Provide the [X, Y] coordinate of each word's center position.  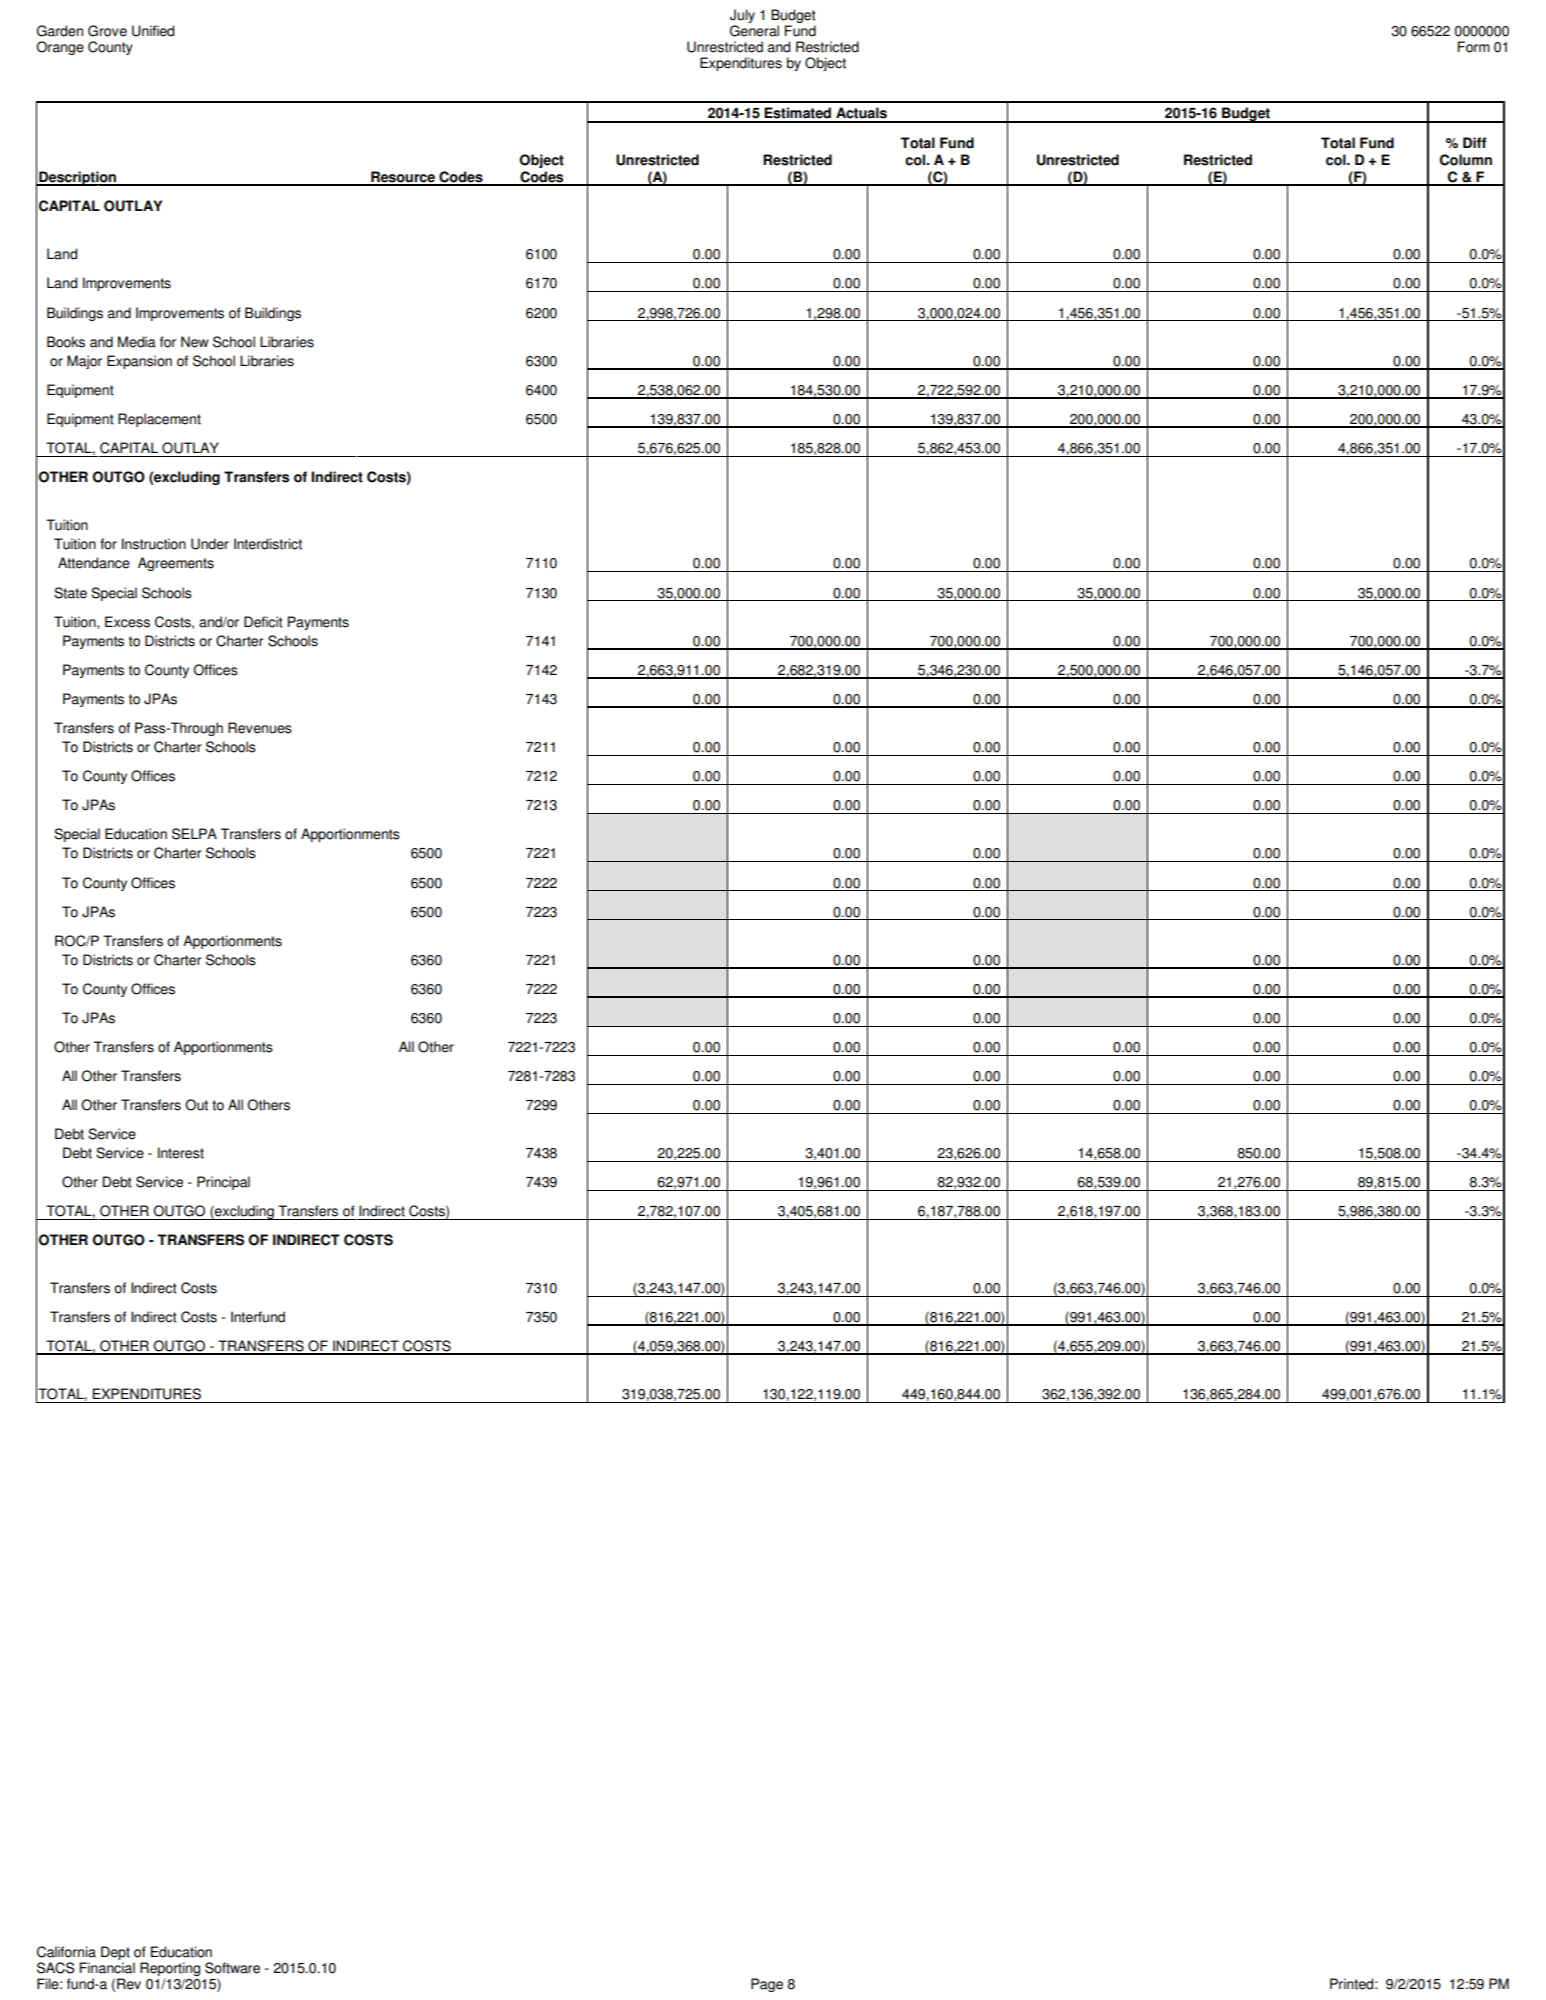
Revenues [260, 728]
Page [767, 1985]
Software [232, 1968]
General [754, 31]
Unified [153, 31]
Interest [181, 1153]
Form [1474, 47]
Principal [223, 1183]
